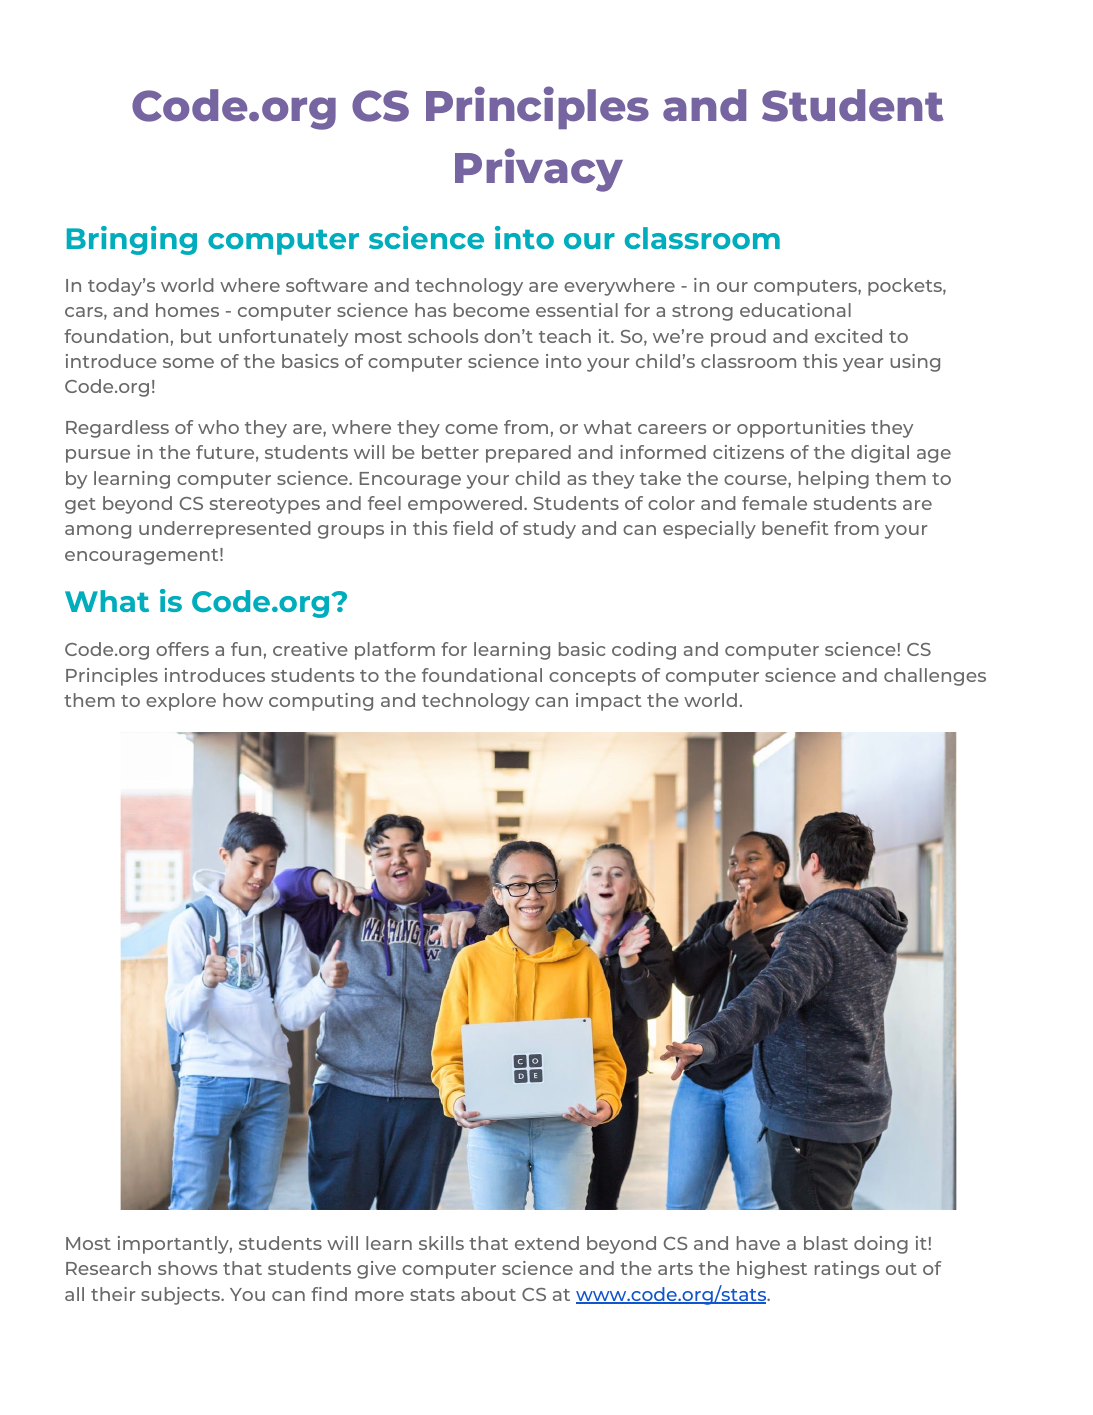 This screenshot has height=1415, width=1093. I want to click on educational, so click(795, 310).
